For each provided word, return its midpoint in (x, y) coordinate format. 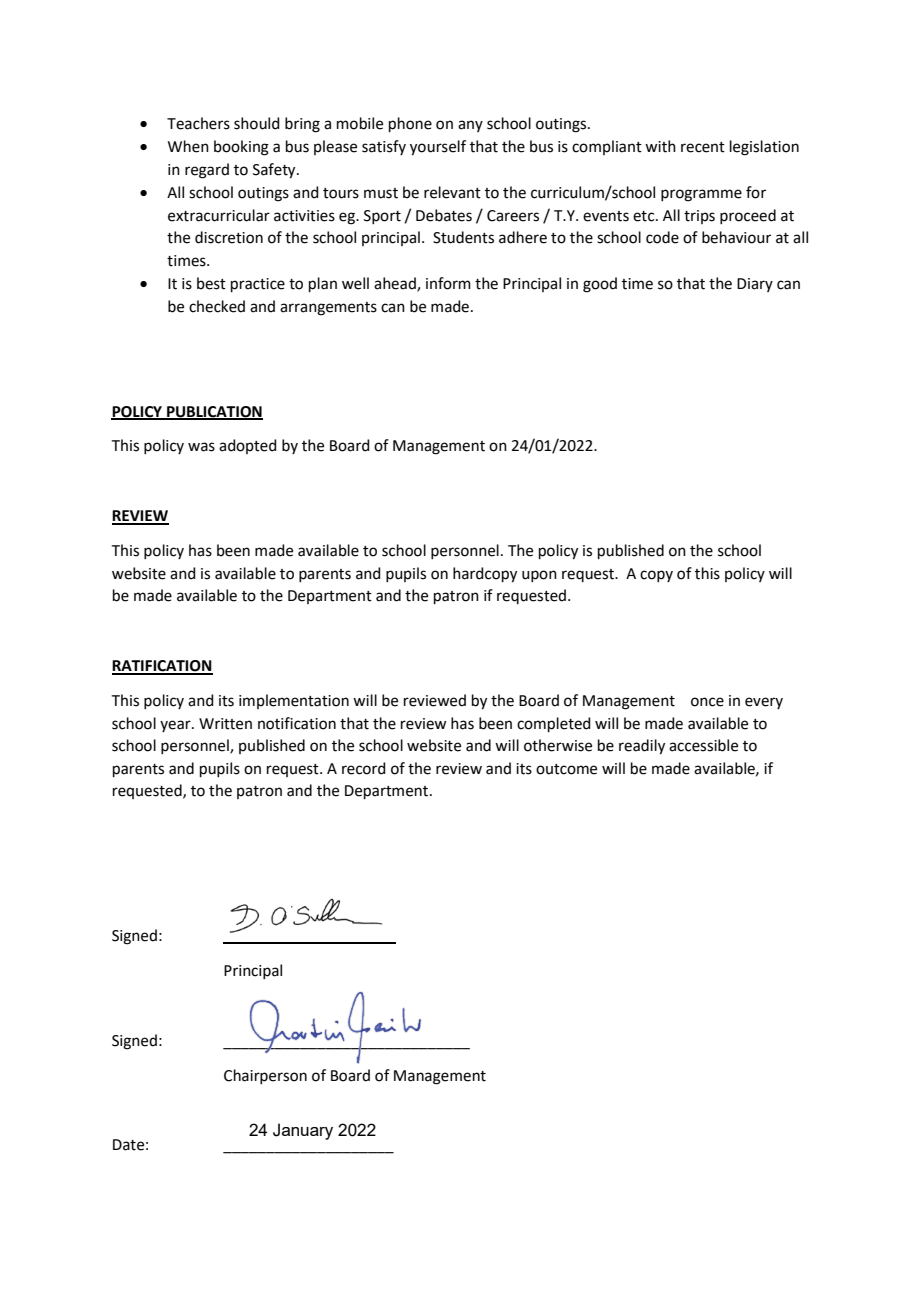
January (303, 1131)
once (707, 702)
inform (448, 283)
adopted (248, 446)
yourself (438, 148)
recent (703, 147)
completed (554, 724)
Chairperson (265, 1076)
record (364, 768)
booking (241, 148)
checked (217, 306)
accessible (703, 745)
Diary (755, 285)
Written (225, 724)
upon (539, 576)
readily (642, 747)
